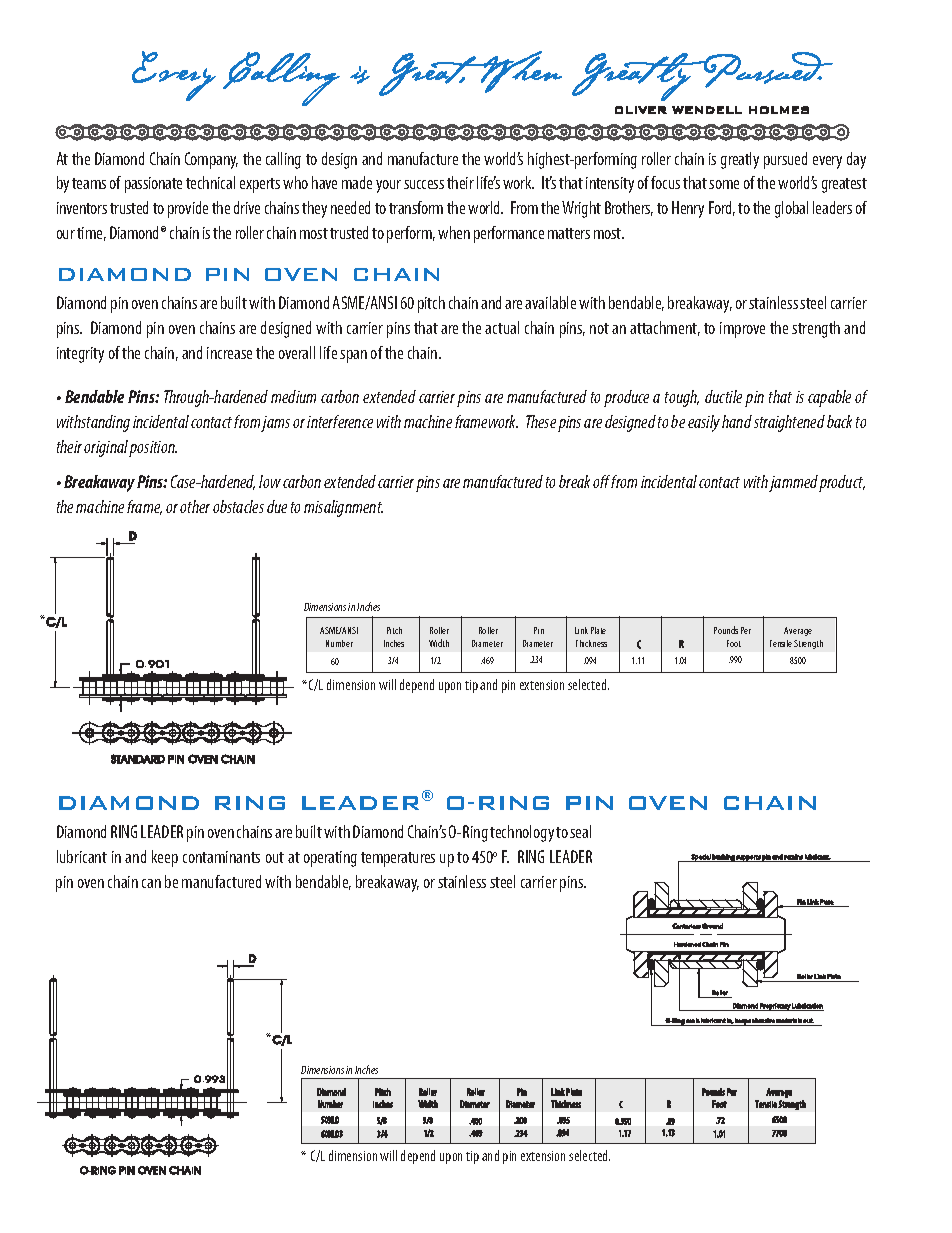 Image resolution: width=952 pixels, height=1233 pixels. What do you see at coordinates (522, 833) in the screenshot?
I see `technology` at bounding box center [522, 833].
